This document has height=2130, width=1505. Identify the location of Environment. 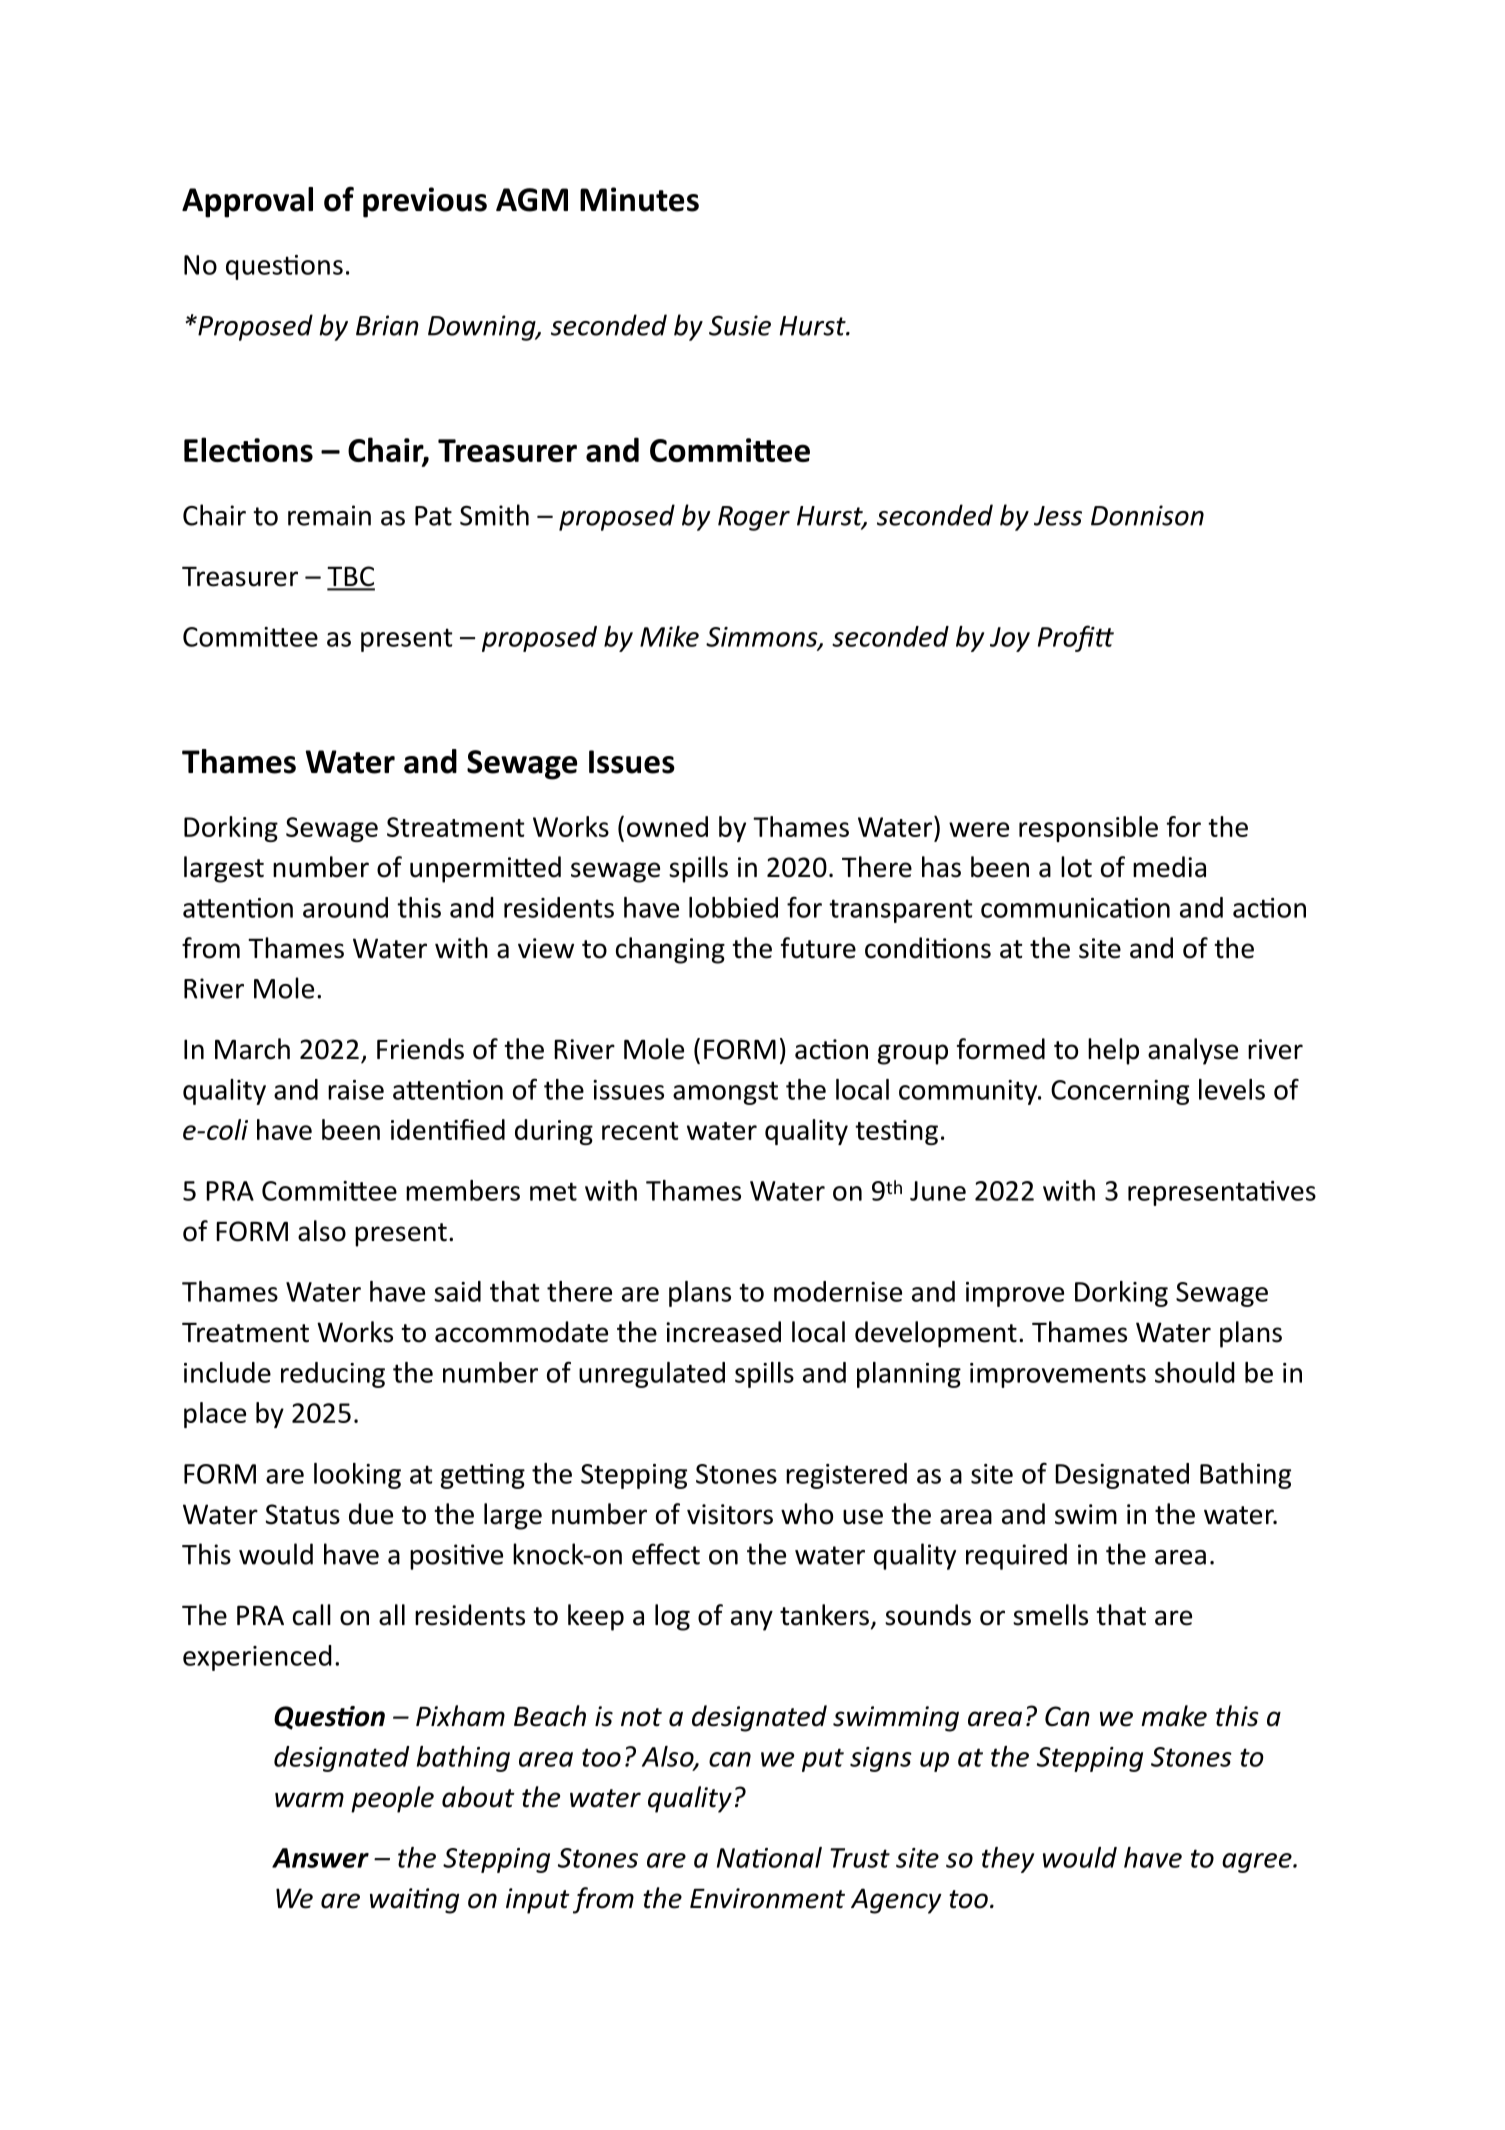
(767, 1898).
